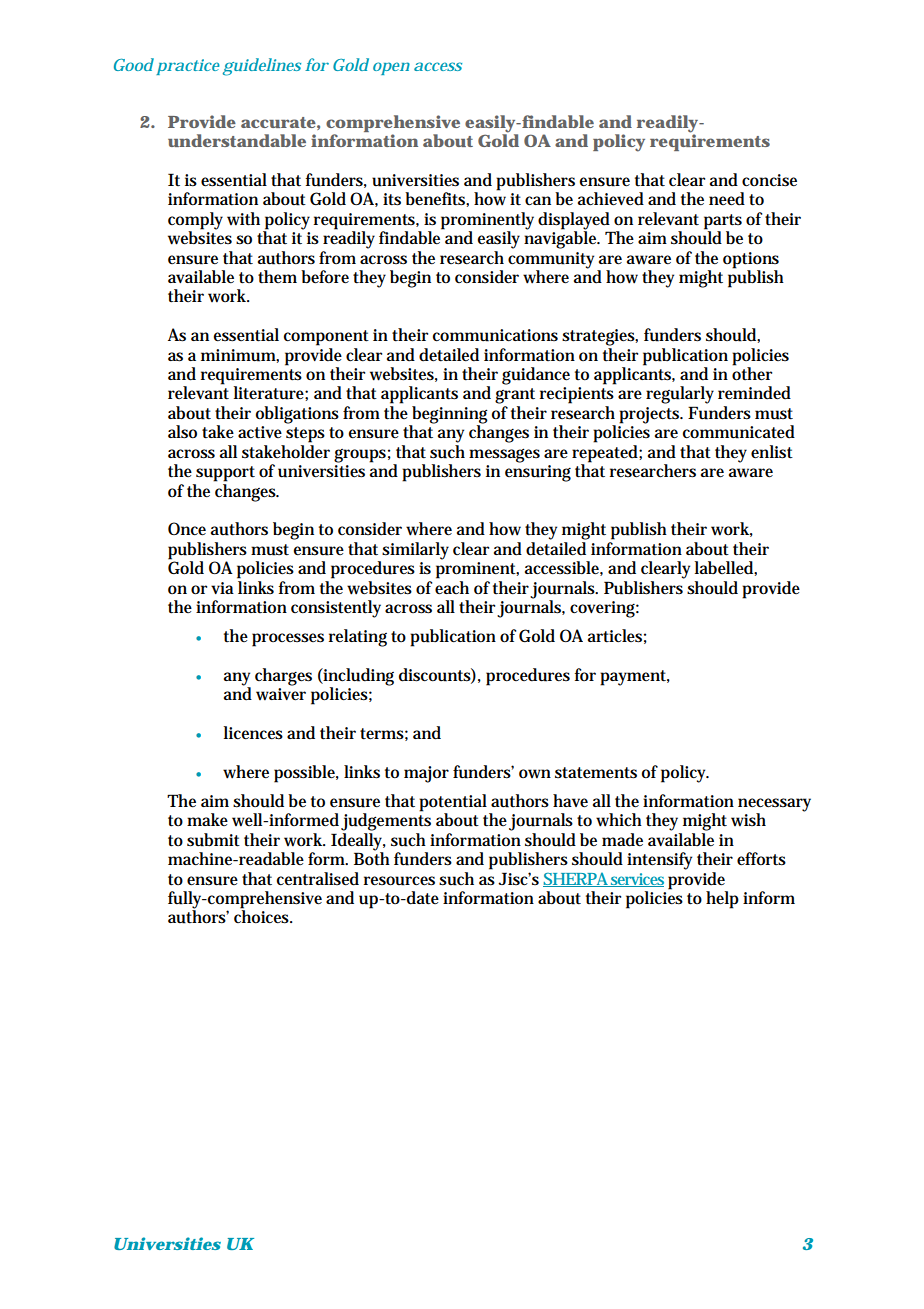 The width and height of the document is (924, 1309). I want to click on open, so click(391, 68).
